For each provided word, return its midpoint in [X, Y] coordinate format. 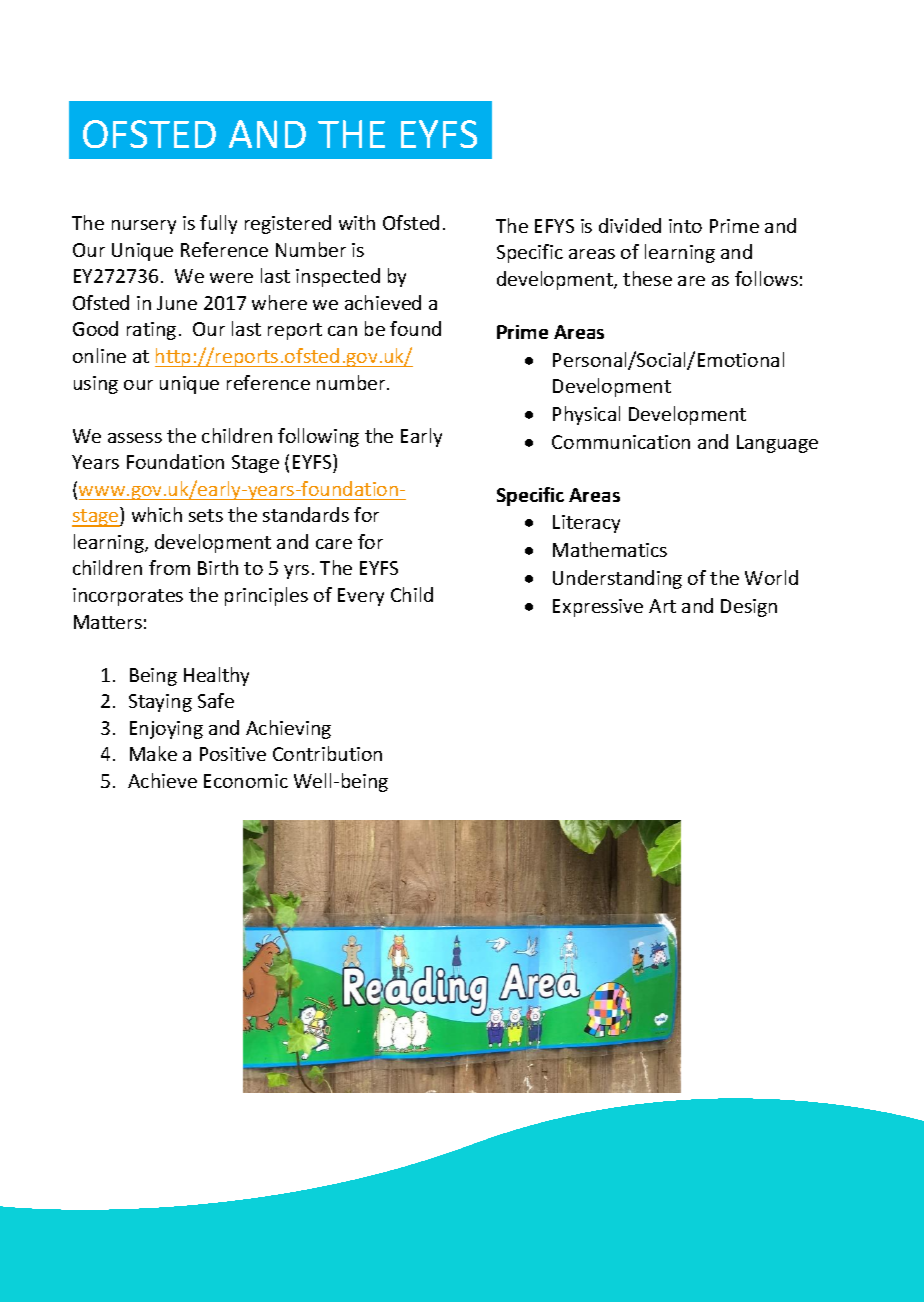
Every [361, 597]
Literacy [586, 524]
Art [662, 606]
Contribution [327, 753]
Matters [108, 622]
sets [206, 515]
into [685, 226]
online [99, 355]
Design [749, 608]
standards [306, 514]
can [342, 331]
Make [153, 753]
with [357, 222]
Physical [586, 415]
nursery [144, 227]
